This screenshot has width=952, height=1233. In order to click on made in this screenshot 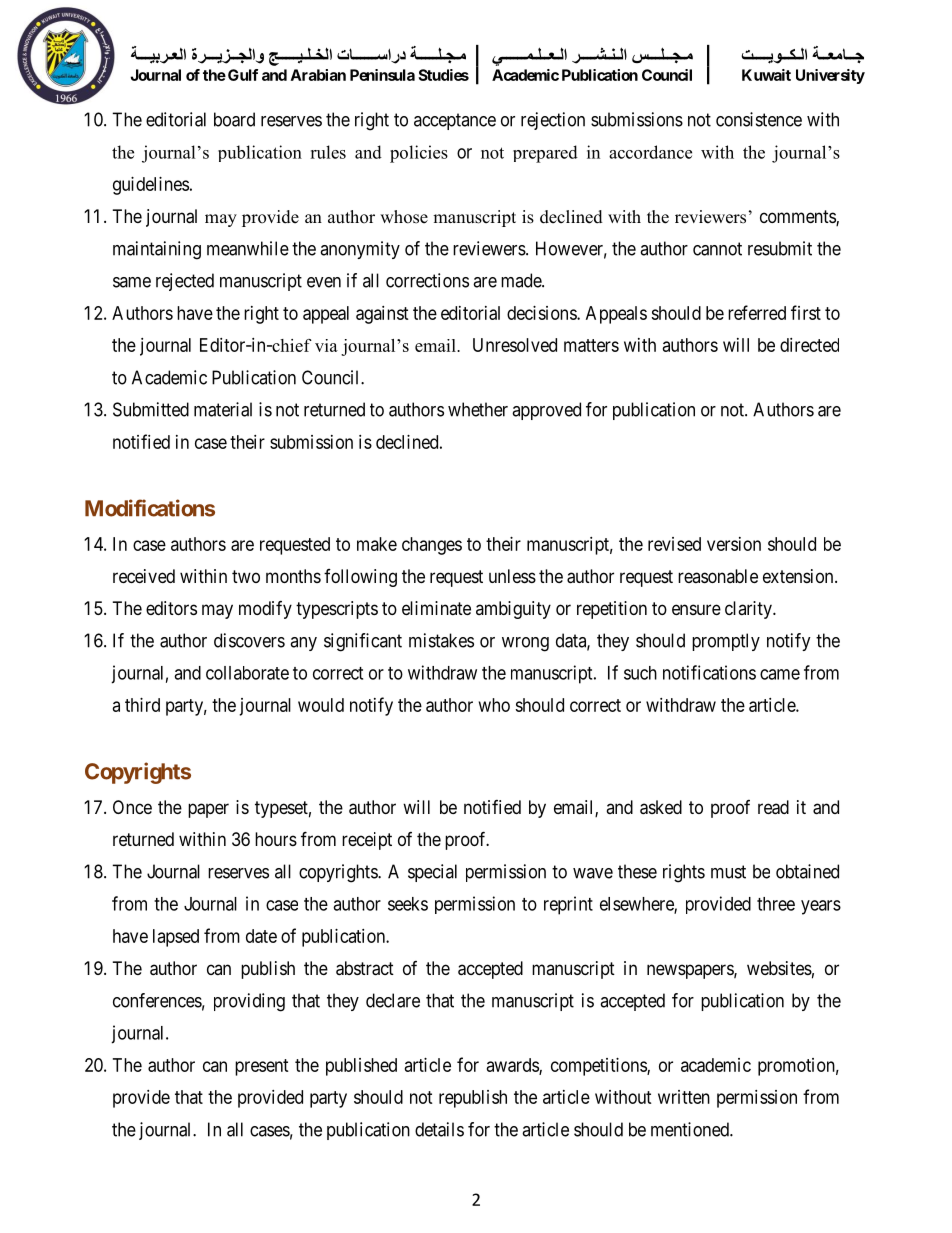, I will do `click(522, 280)`.
